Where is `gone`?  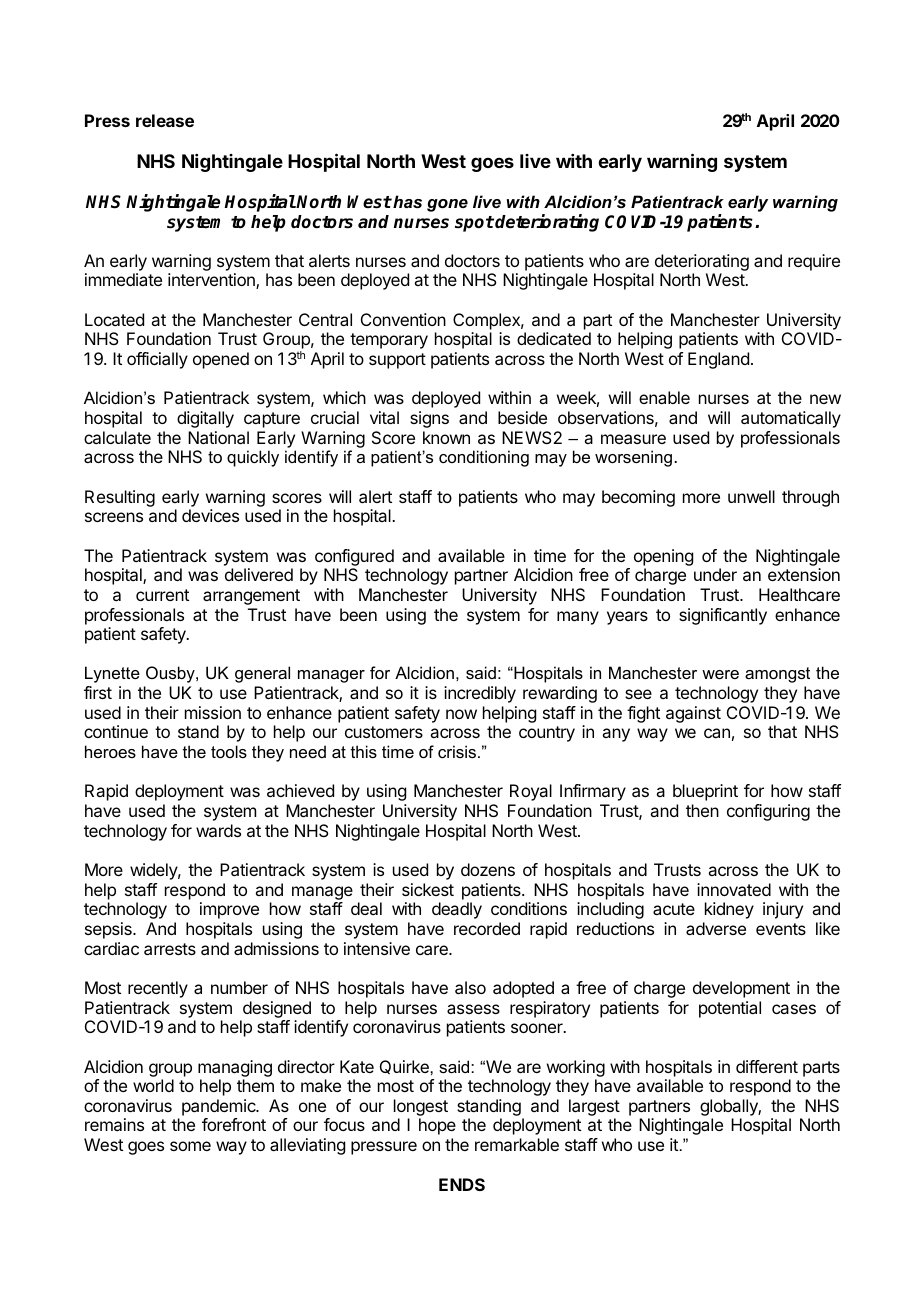 gone is located at coordinates (447, 205).
